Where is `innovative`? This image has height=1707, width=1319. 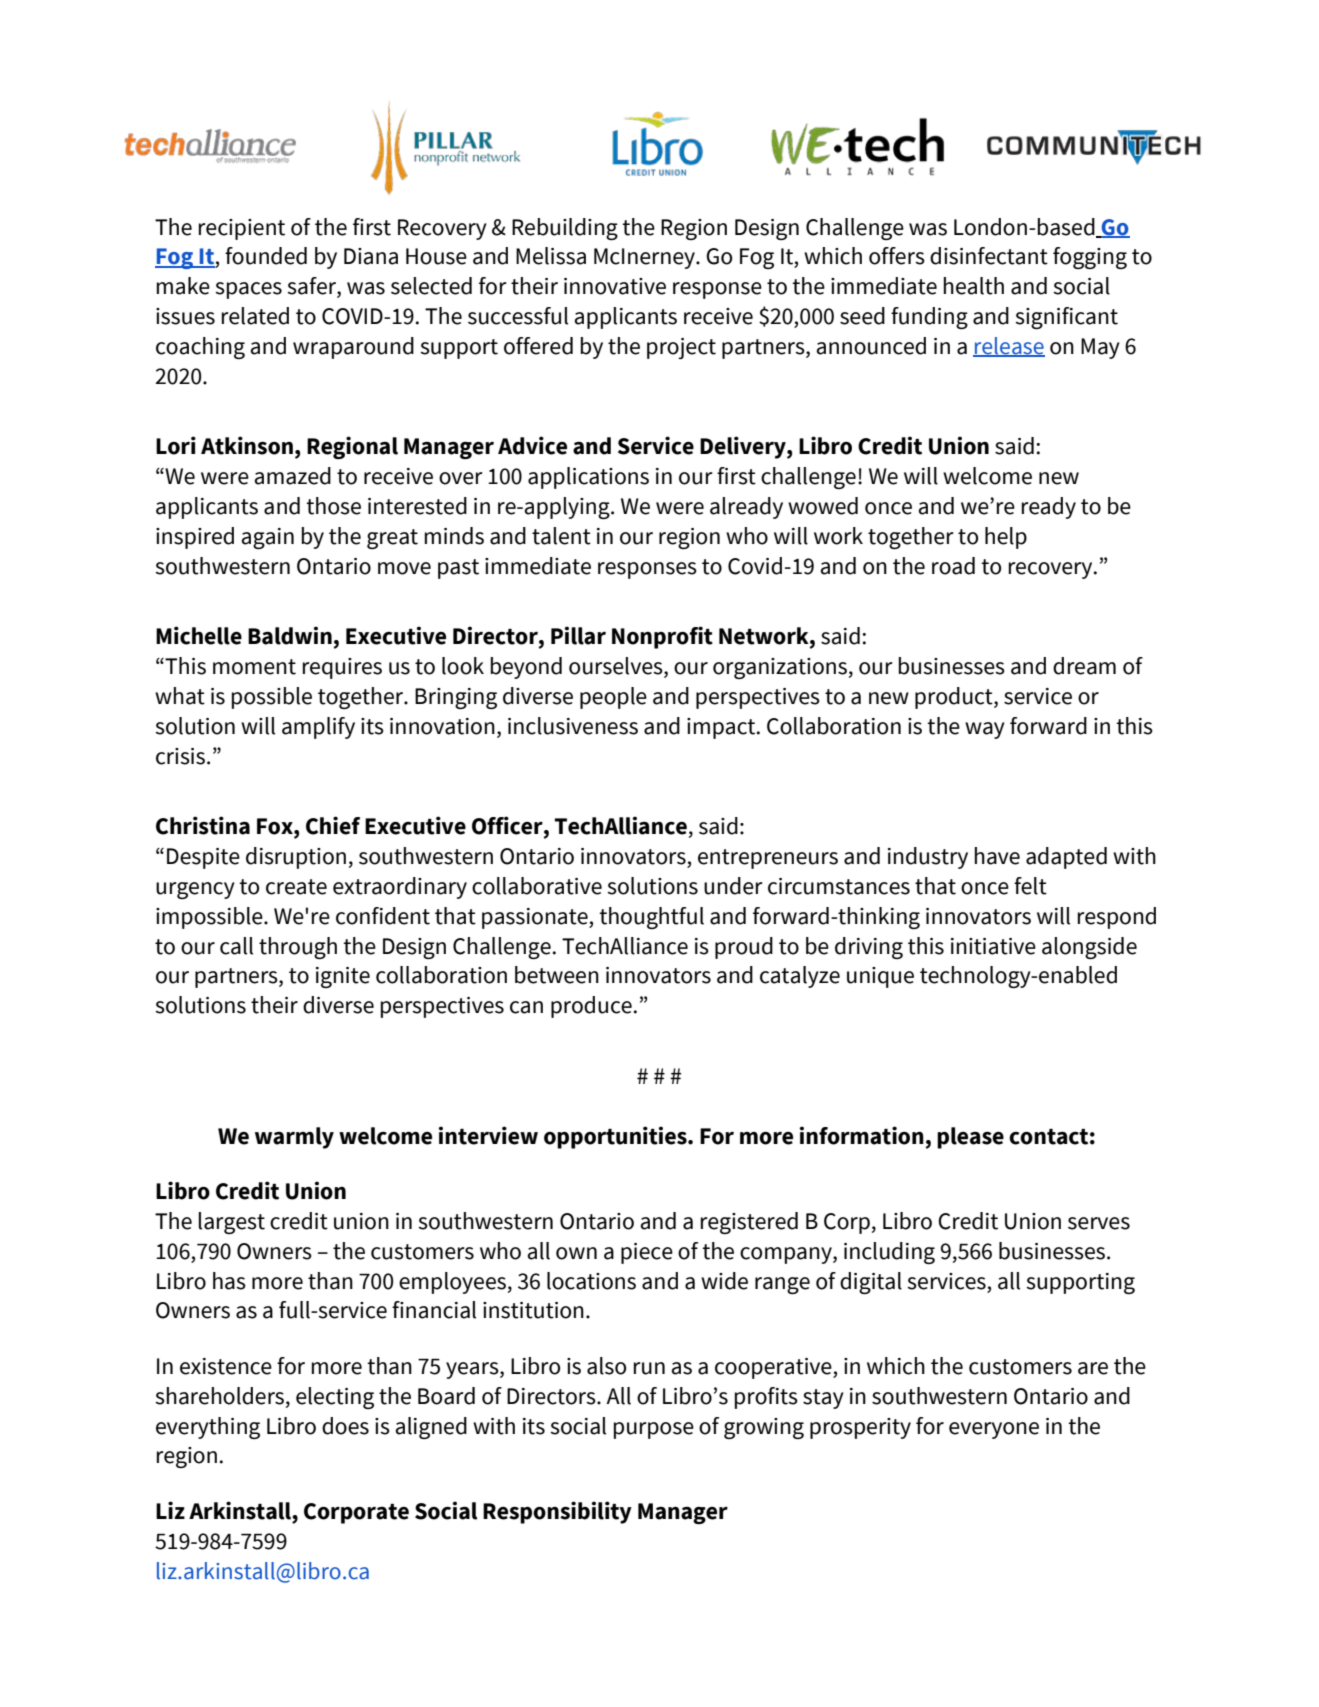
innovative is located at coordinates (615, 286).
